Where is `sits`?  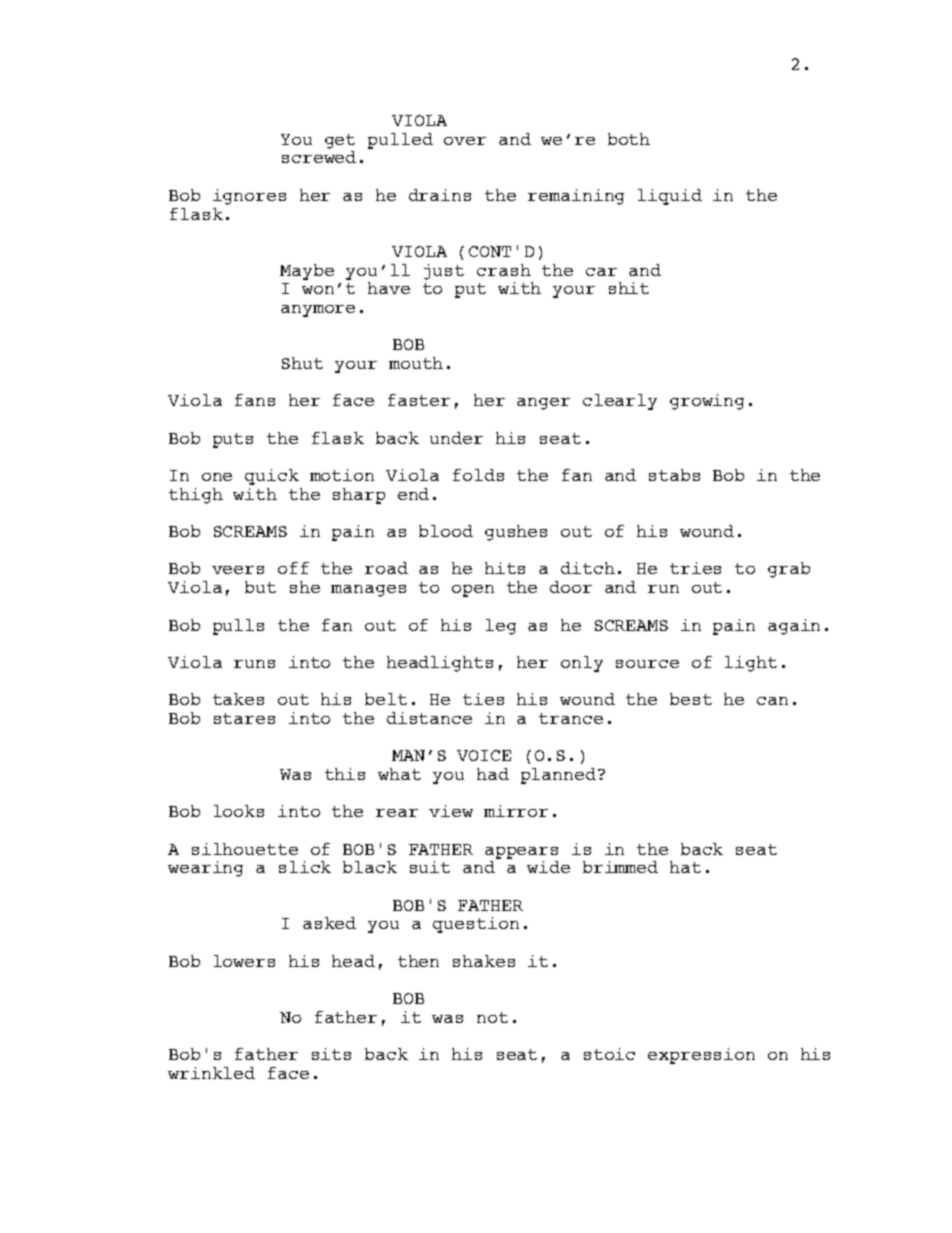
sits is located at coordinates (331, 1054).
